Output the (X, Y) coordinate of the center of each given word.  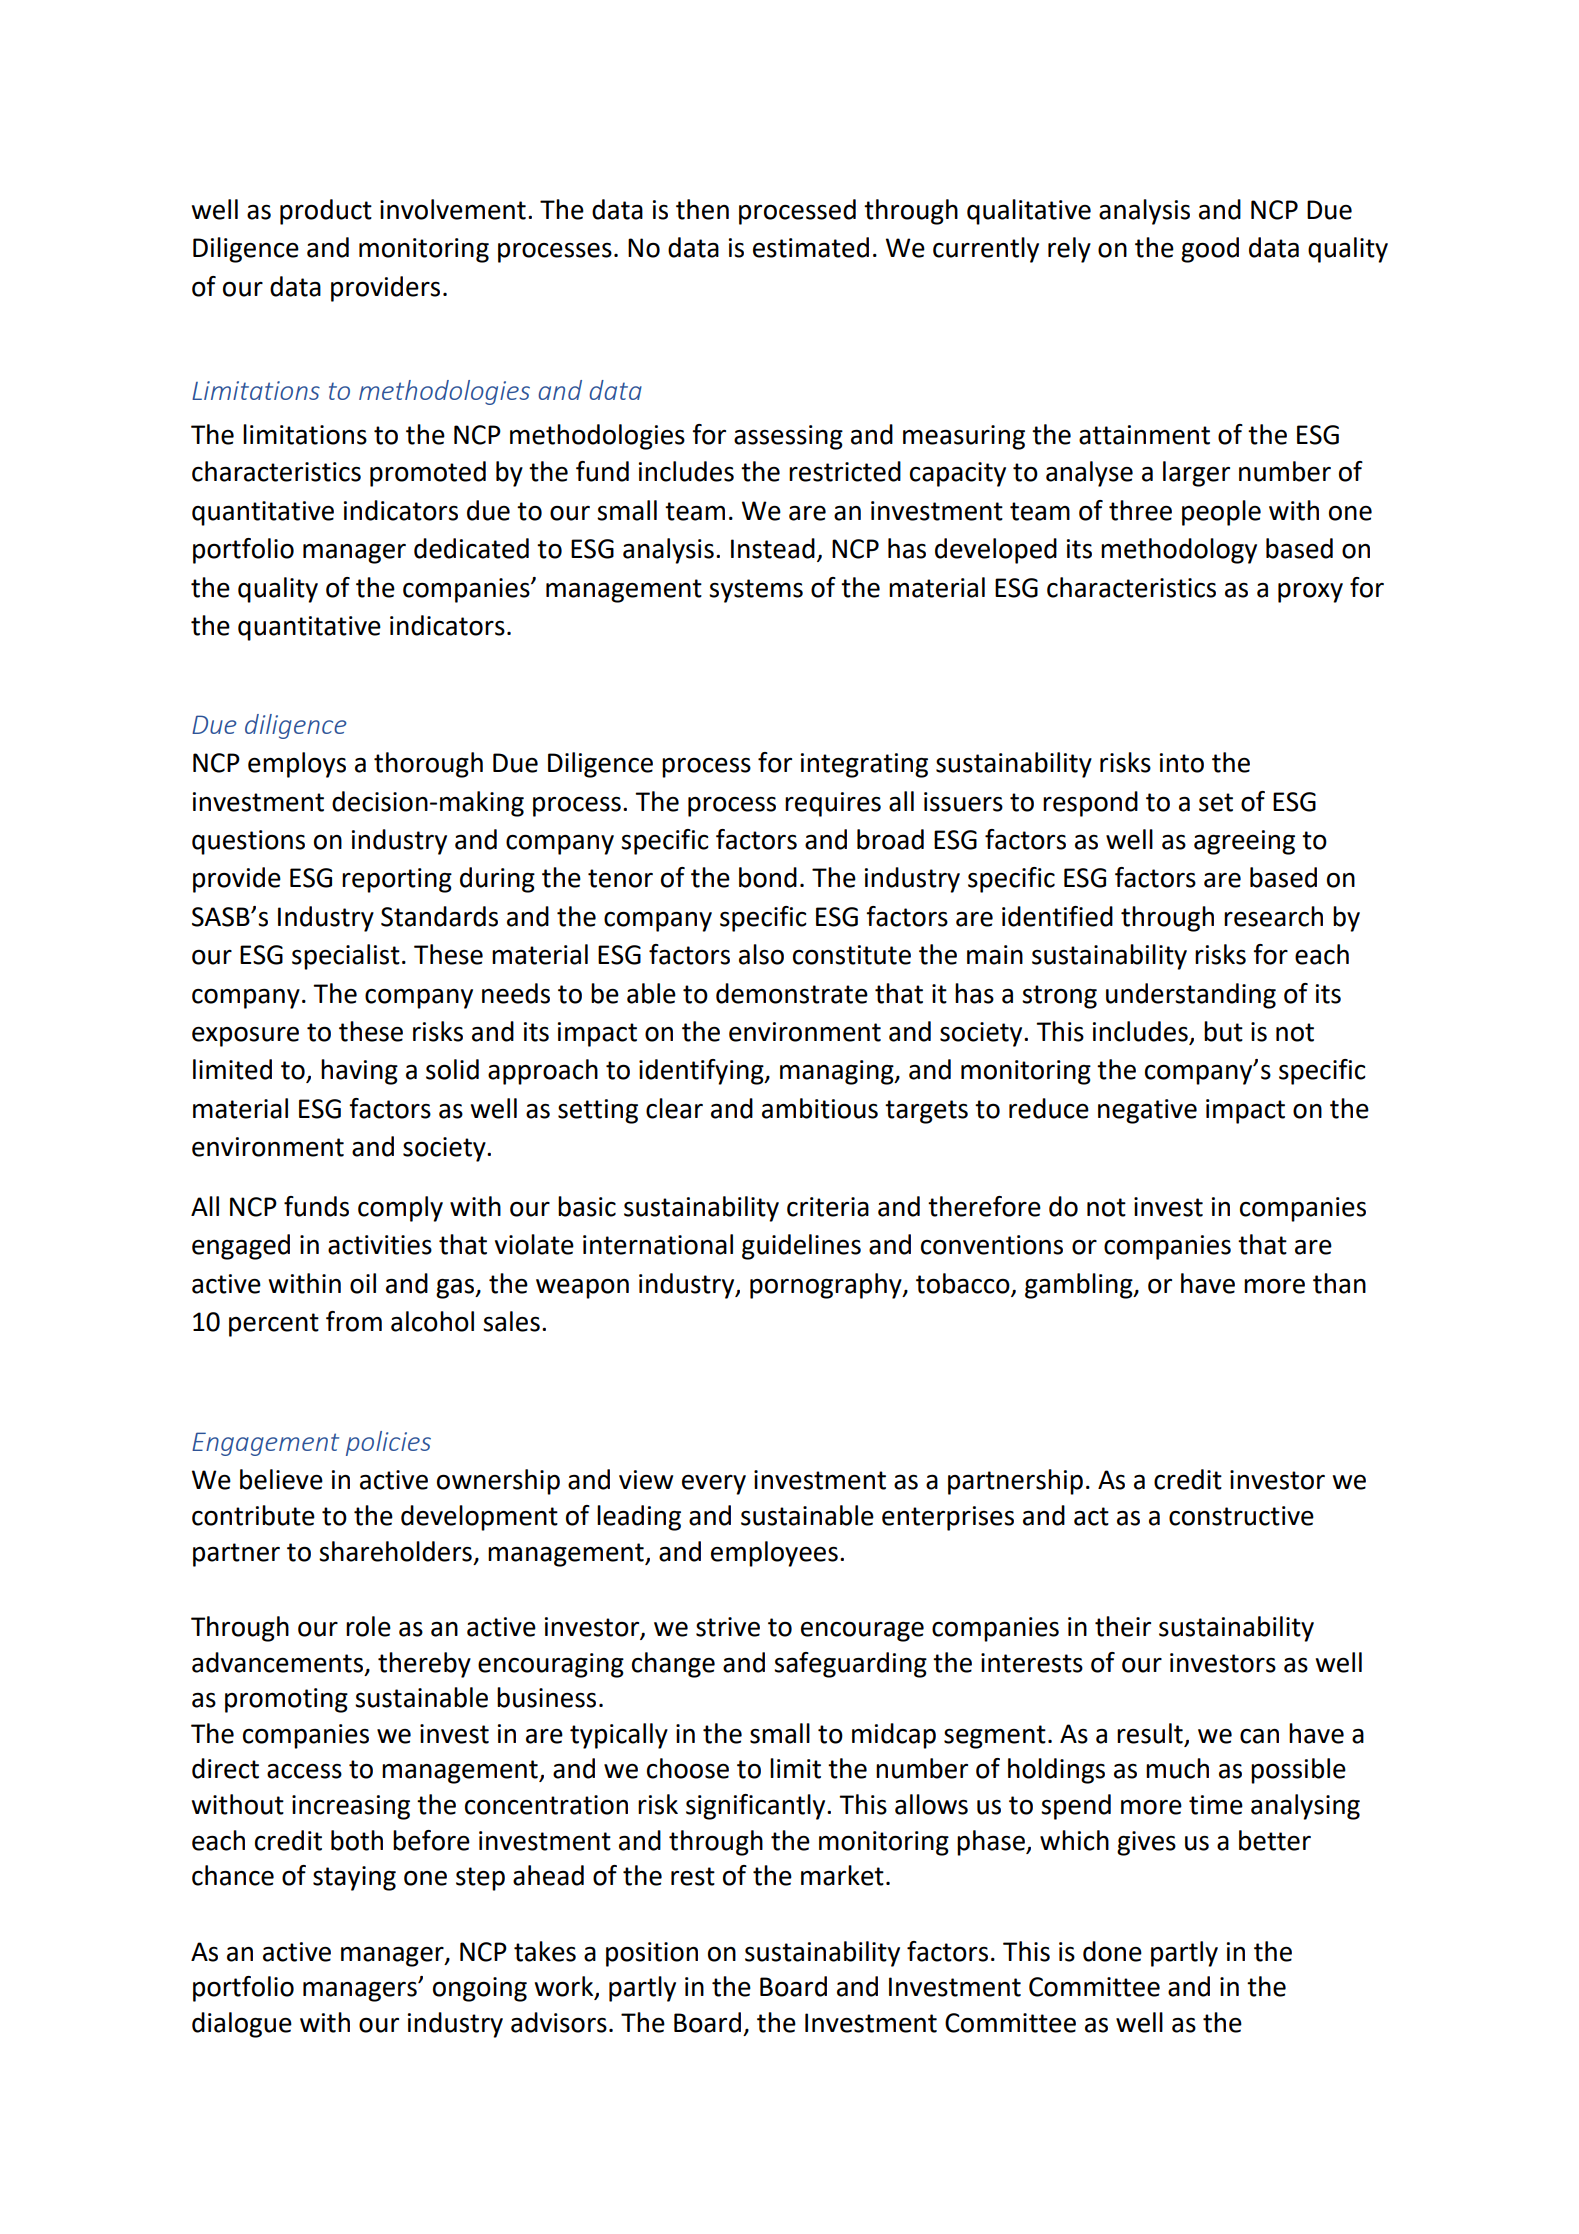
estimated (811, 247)
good (1210, 250)
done (1112, 1951)
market (842, 1875)
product (326, 212)
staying (354, 1878)
